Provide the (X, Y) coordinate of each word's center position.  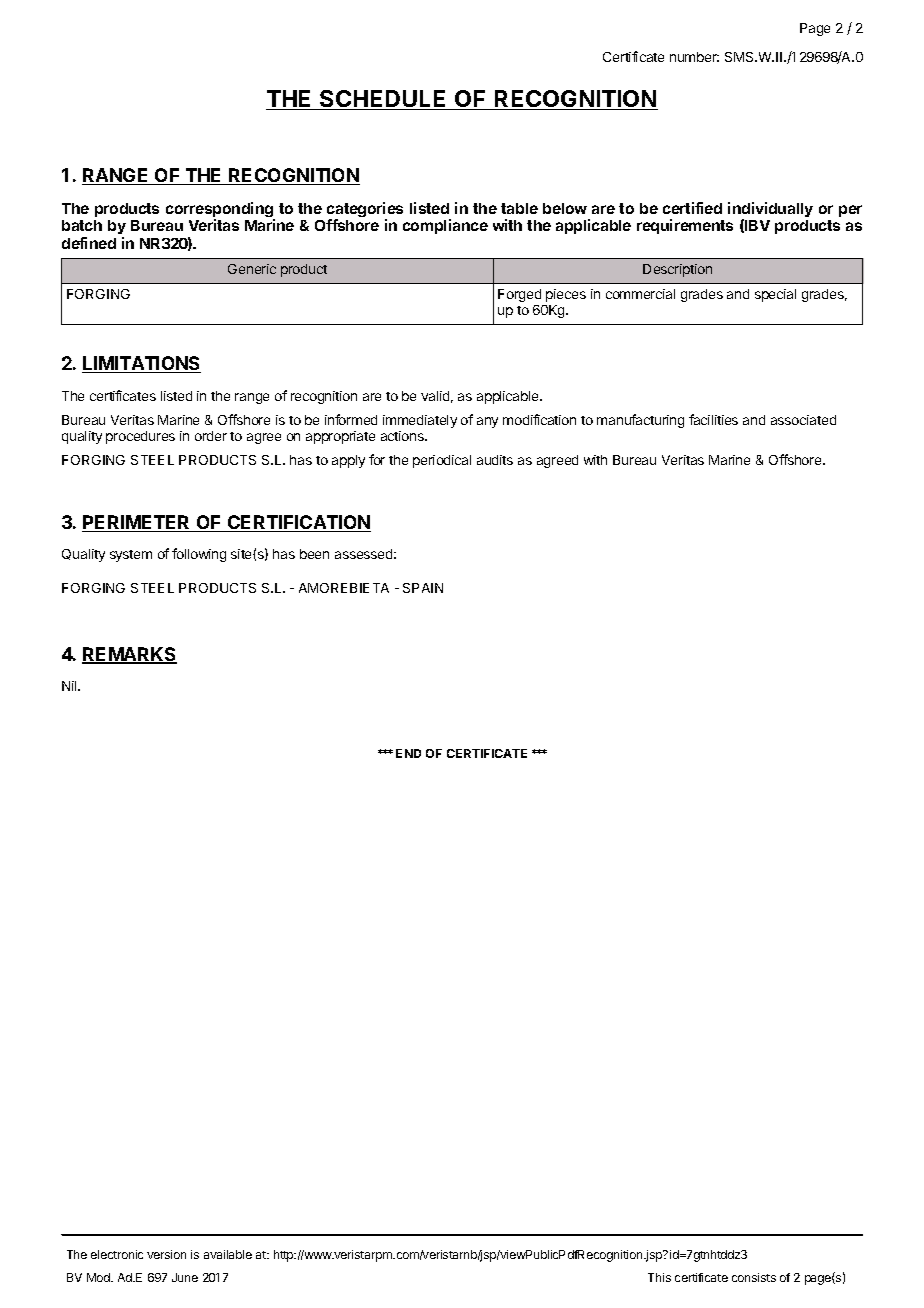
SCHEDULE (383, 100)
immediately (420, 421)
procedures (140, 437)
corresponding (220, 211)
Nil (70, 686)
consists (754, 1277)
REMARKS (129, 655)
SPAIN (423, 588)
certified (692, 208)
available (228, 1254)
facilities (713, 419)
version (166, 1254)
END (408, 753)
